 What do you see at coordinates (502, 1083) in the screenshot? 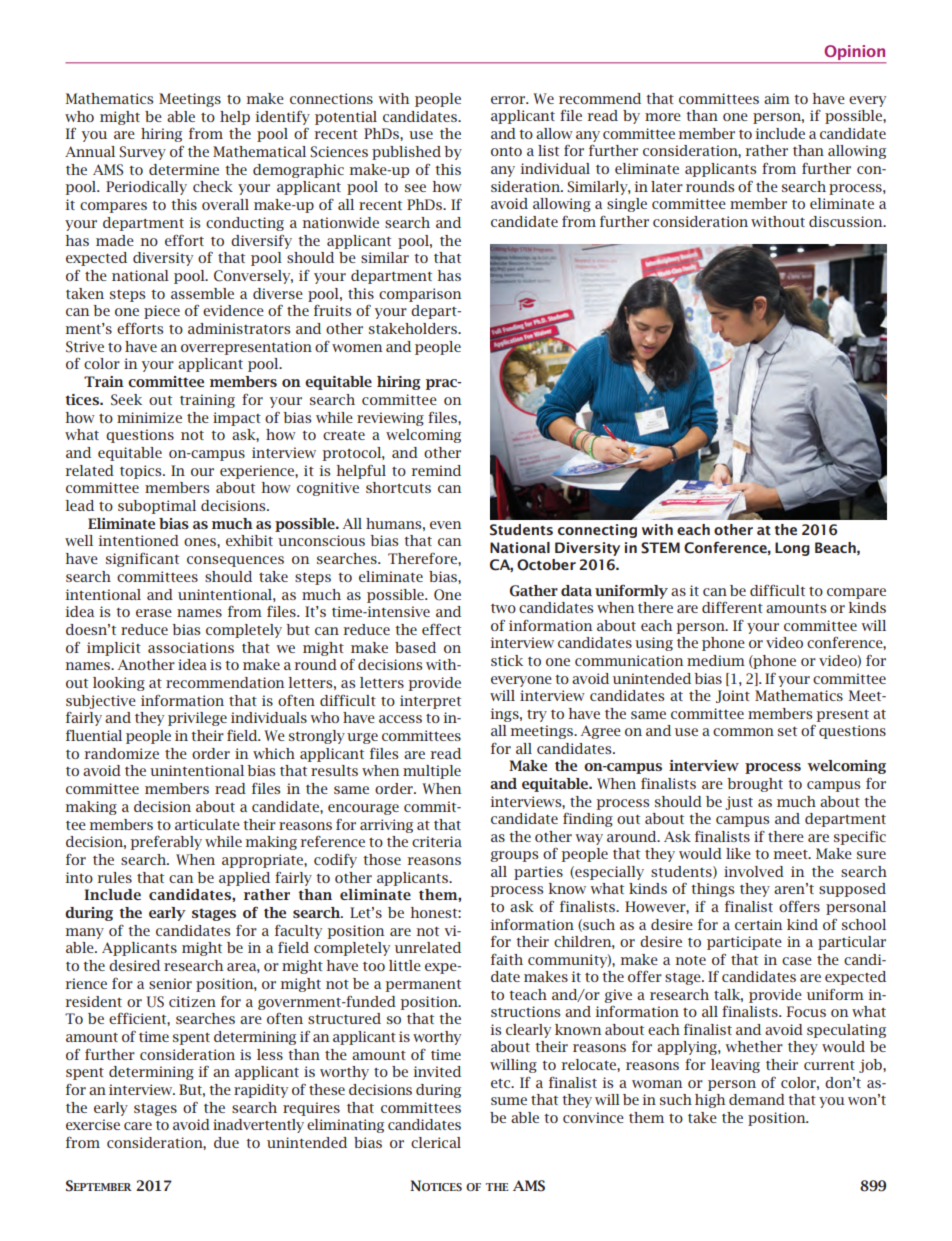
I see `etc` at bounding box center [502, 1083].
